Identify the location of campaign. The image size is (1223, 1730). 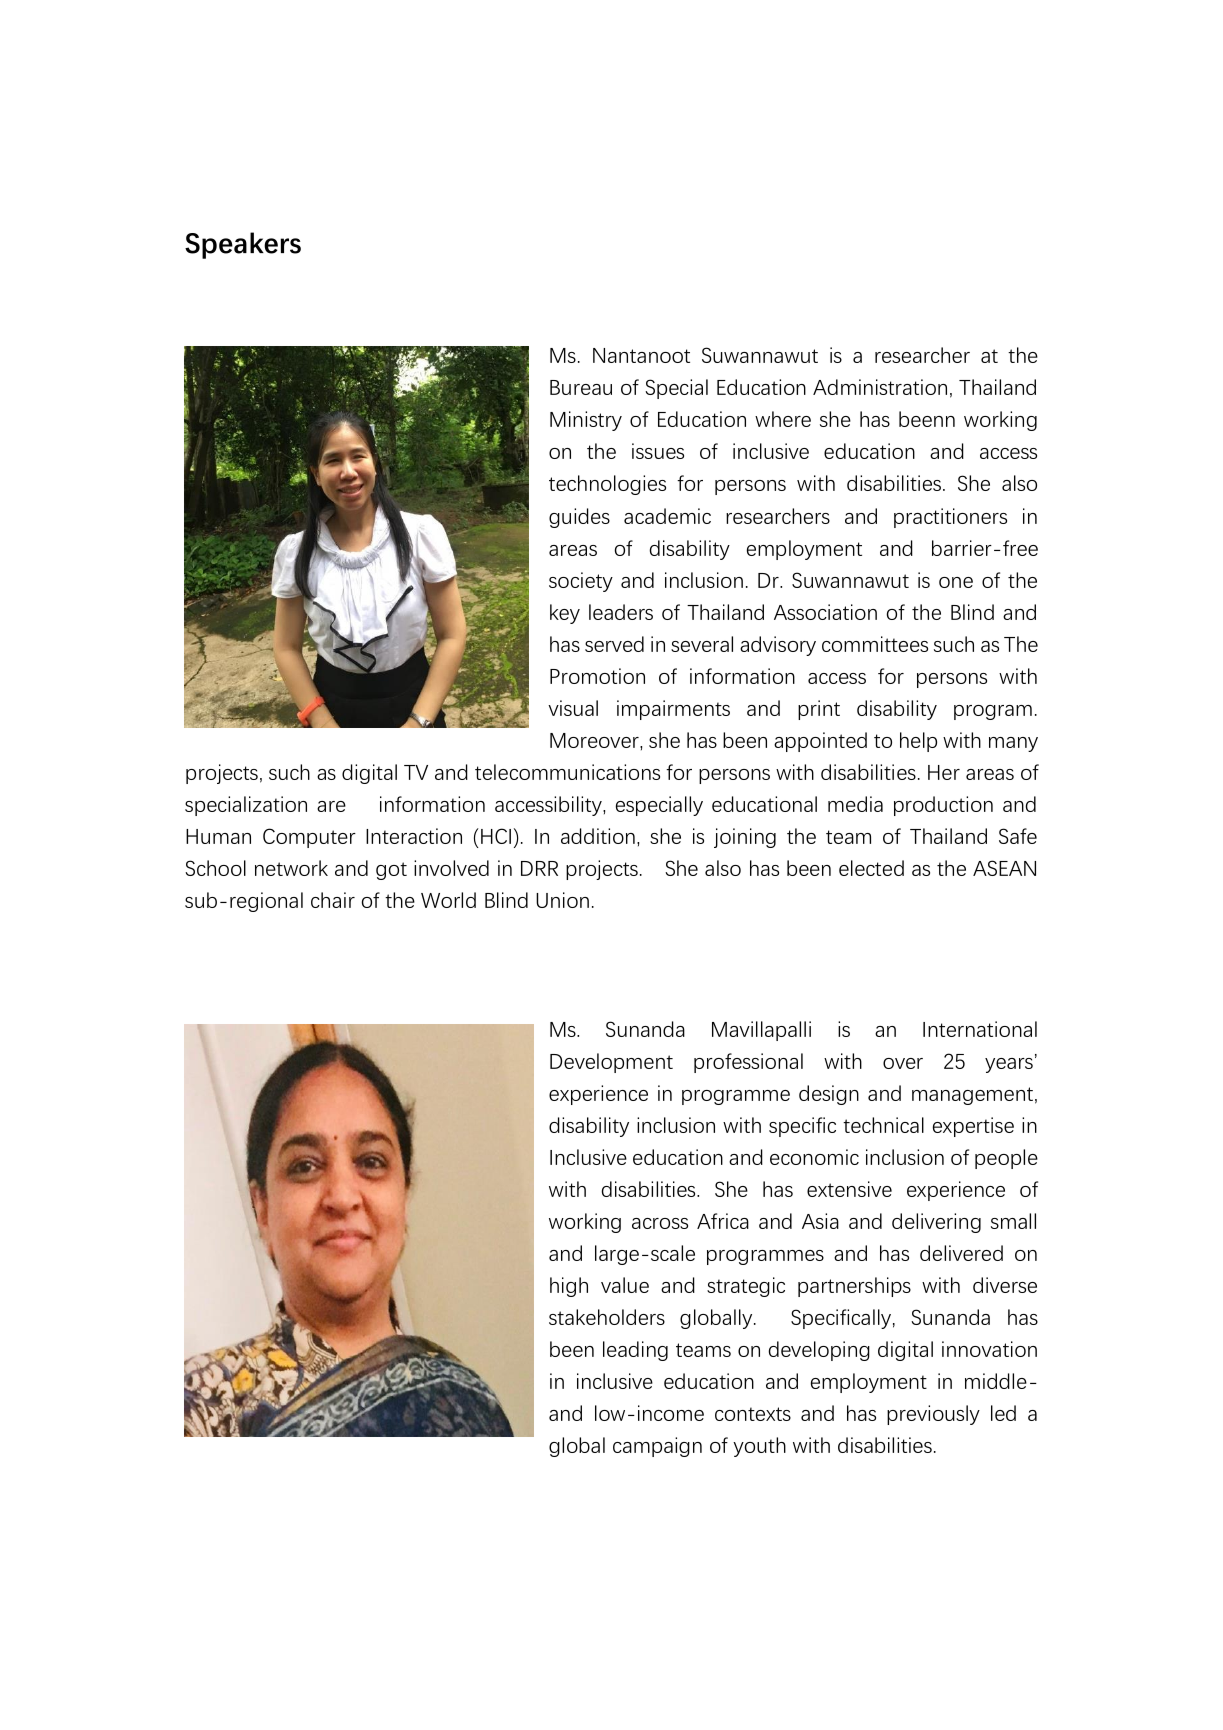
(657, 1447).
